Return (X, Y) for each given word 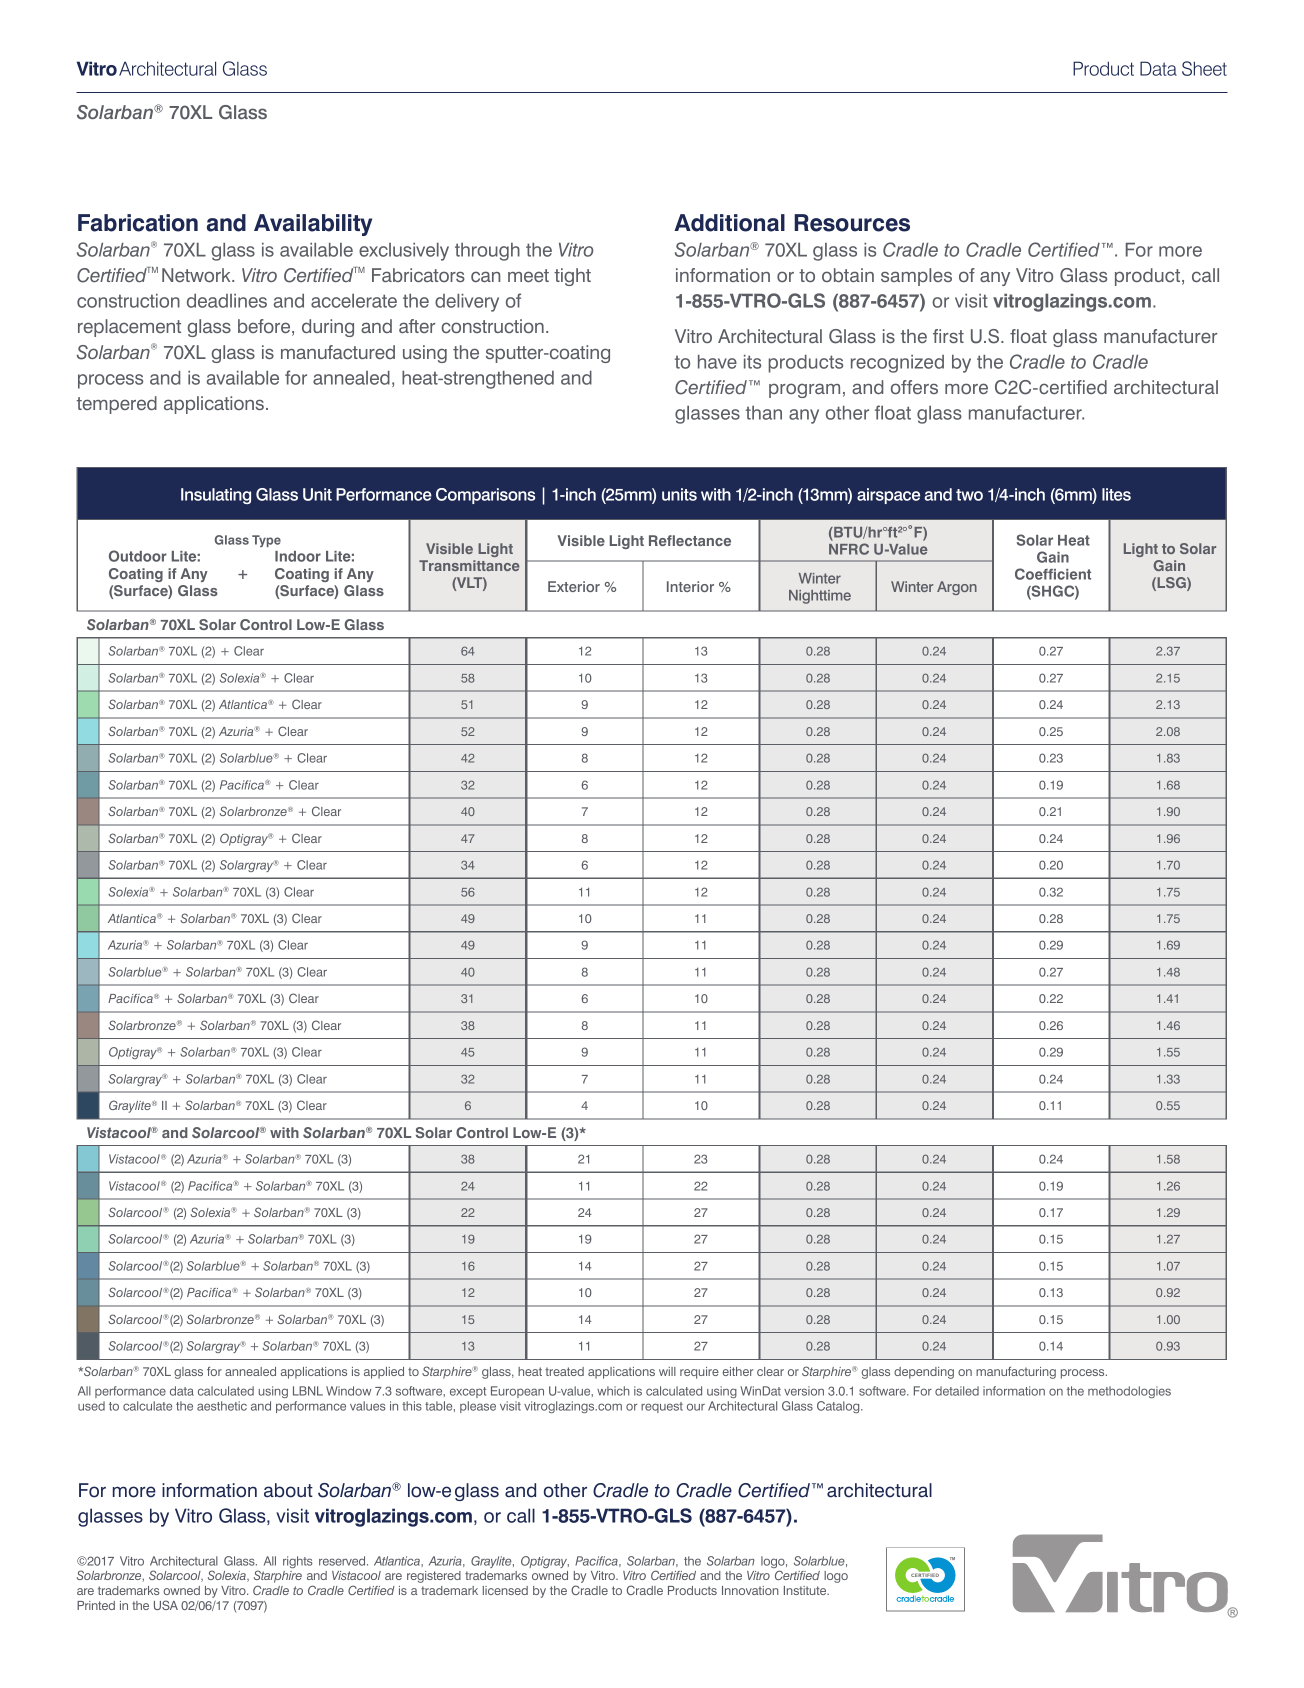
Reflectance (690, 540)
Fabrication (138, 223)
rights (298, 1562)
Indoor (298, 556)
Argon (957, 588)
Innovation (750, 1590)
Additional (729, 223)
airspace (888, 496)
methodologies (1129, 1392)
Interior (690, 586)
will (667, 1371)
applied (384, 1373)
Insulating (216, 496)
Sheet (1204, 68)
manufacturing (1016, 1373)
